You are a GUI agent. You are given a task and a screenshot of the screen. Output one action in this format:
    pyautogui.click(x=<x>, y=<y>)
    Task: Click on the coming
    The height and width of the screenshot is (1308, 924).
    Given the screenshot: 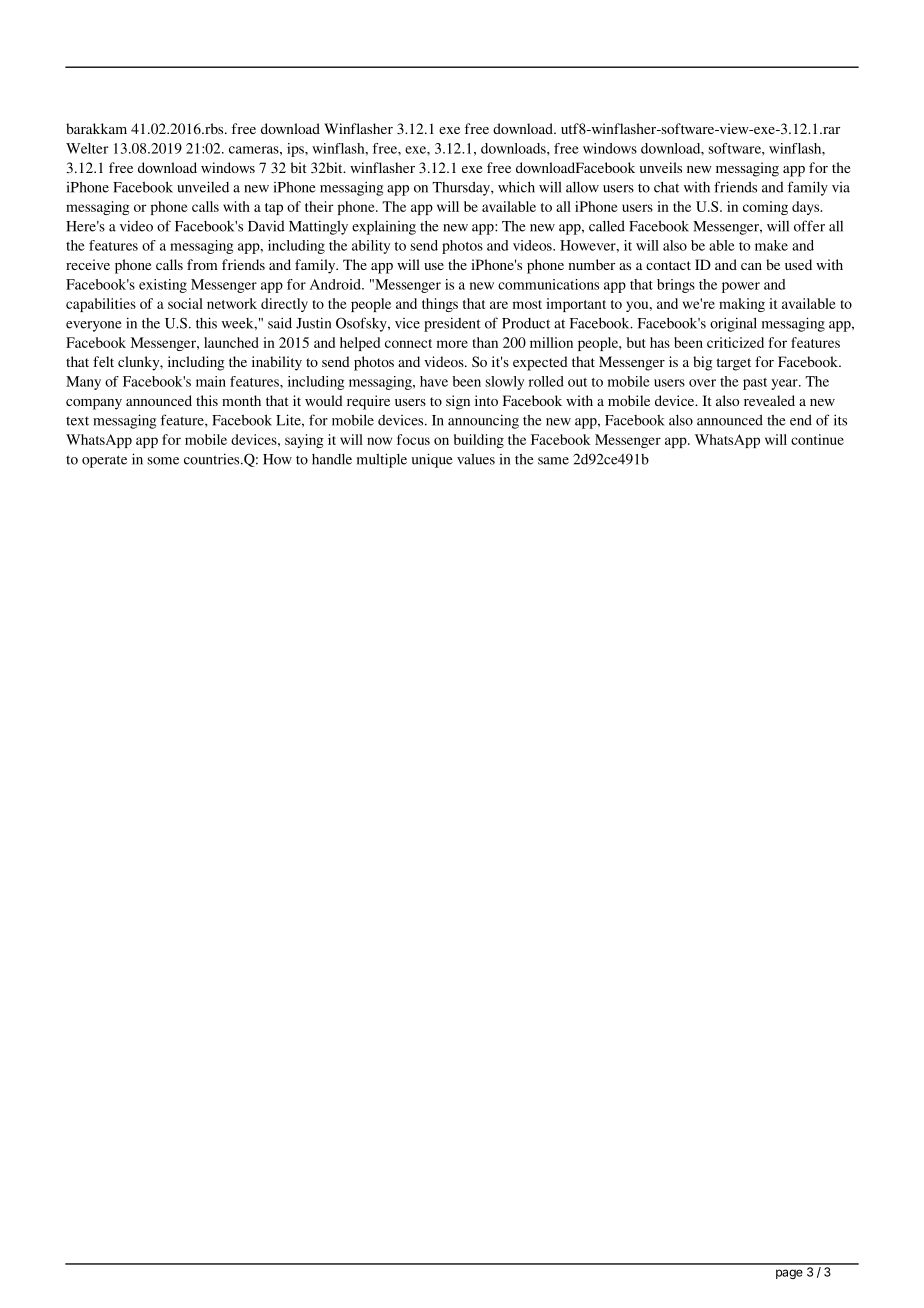 What is the action you would take?
    pyautogui.click(x=765, y=208)
